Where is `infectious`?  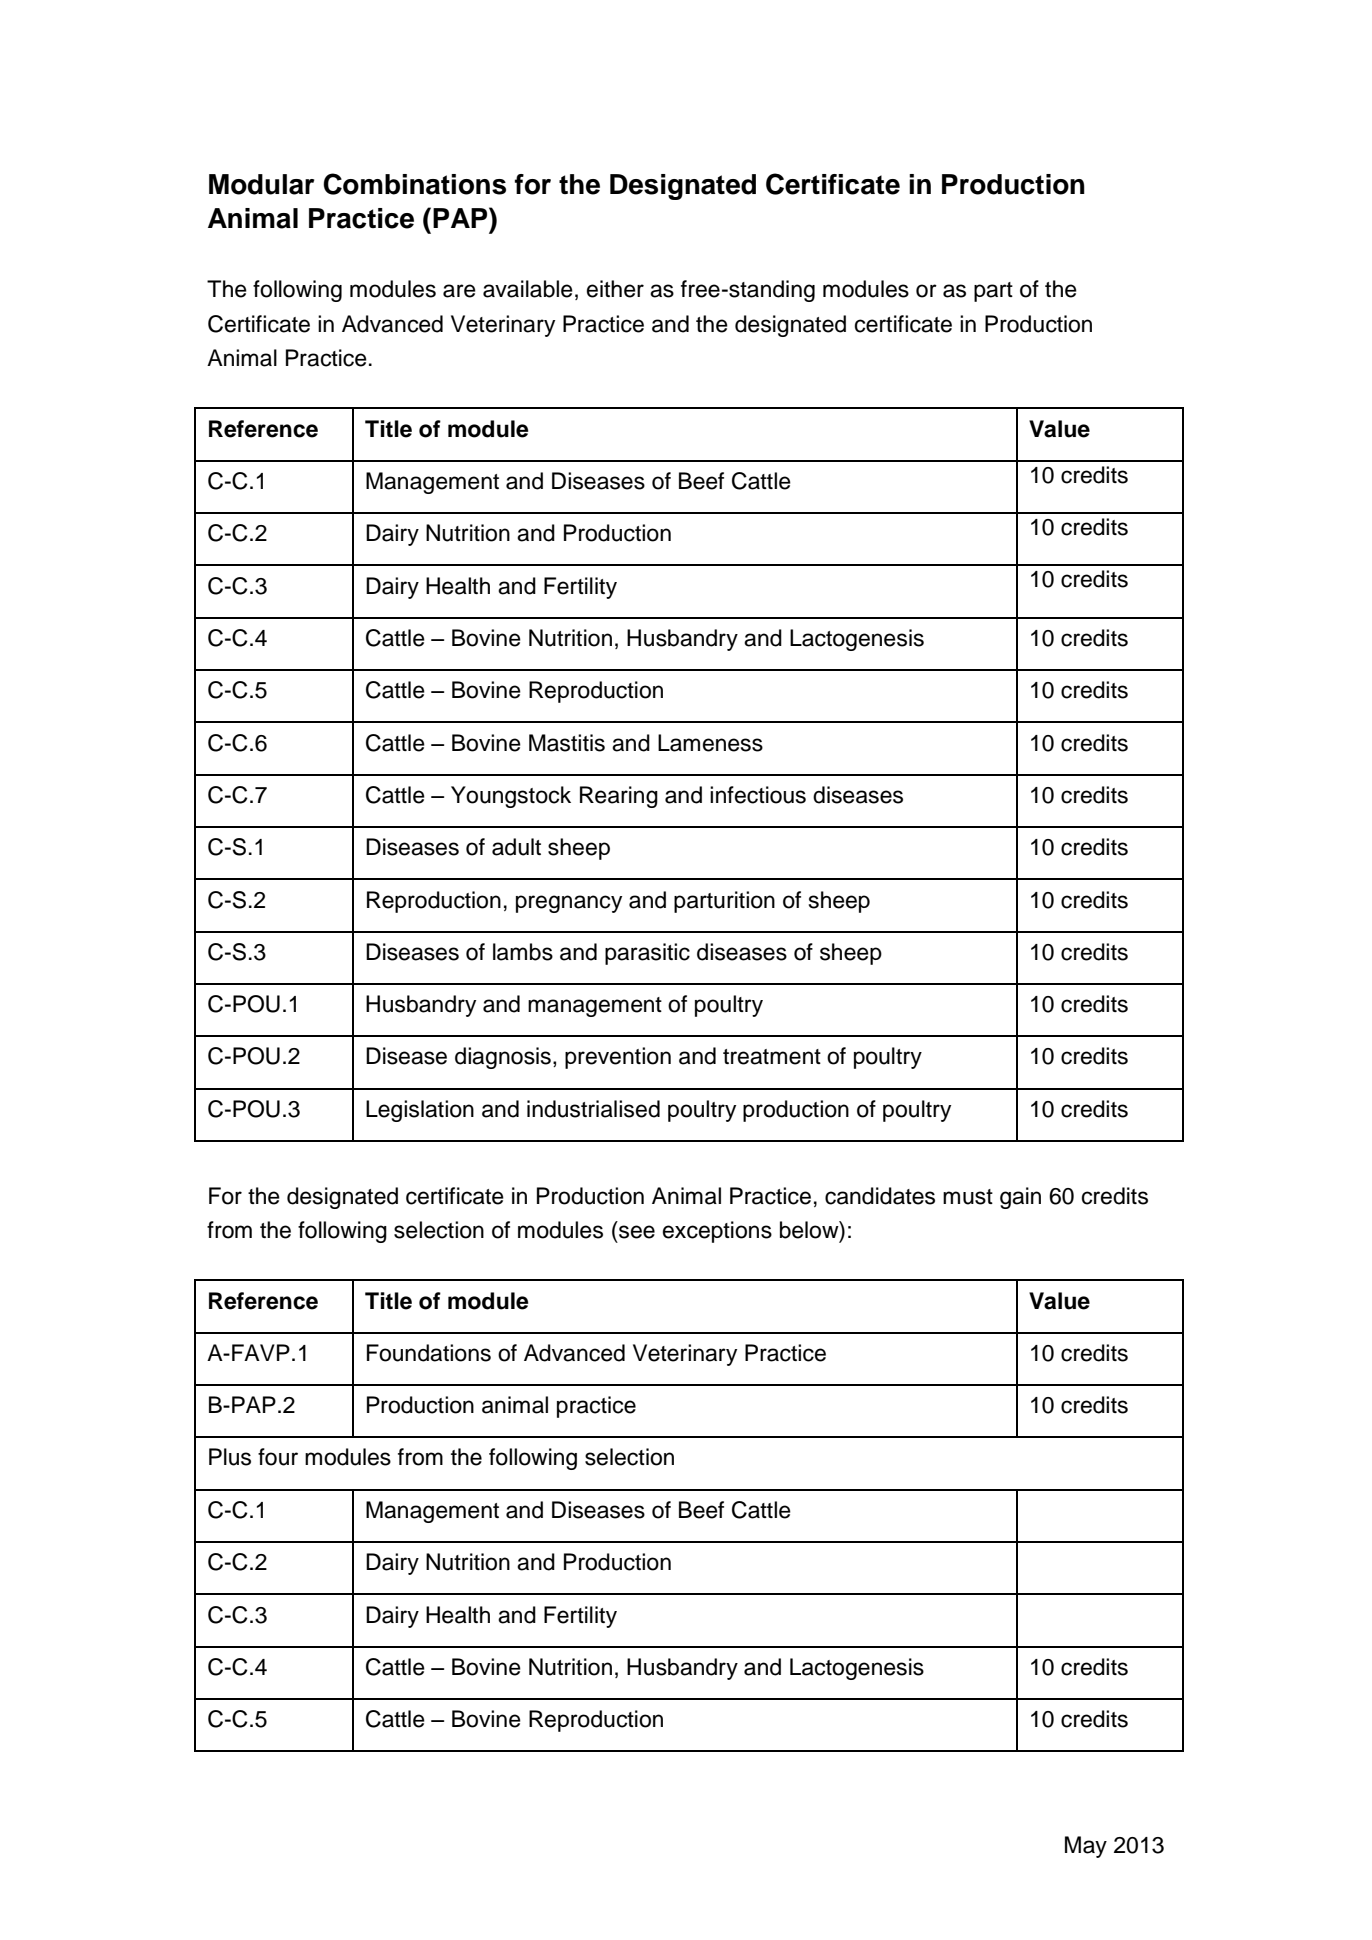 infectious is located at coordinates (758, 795).
